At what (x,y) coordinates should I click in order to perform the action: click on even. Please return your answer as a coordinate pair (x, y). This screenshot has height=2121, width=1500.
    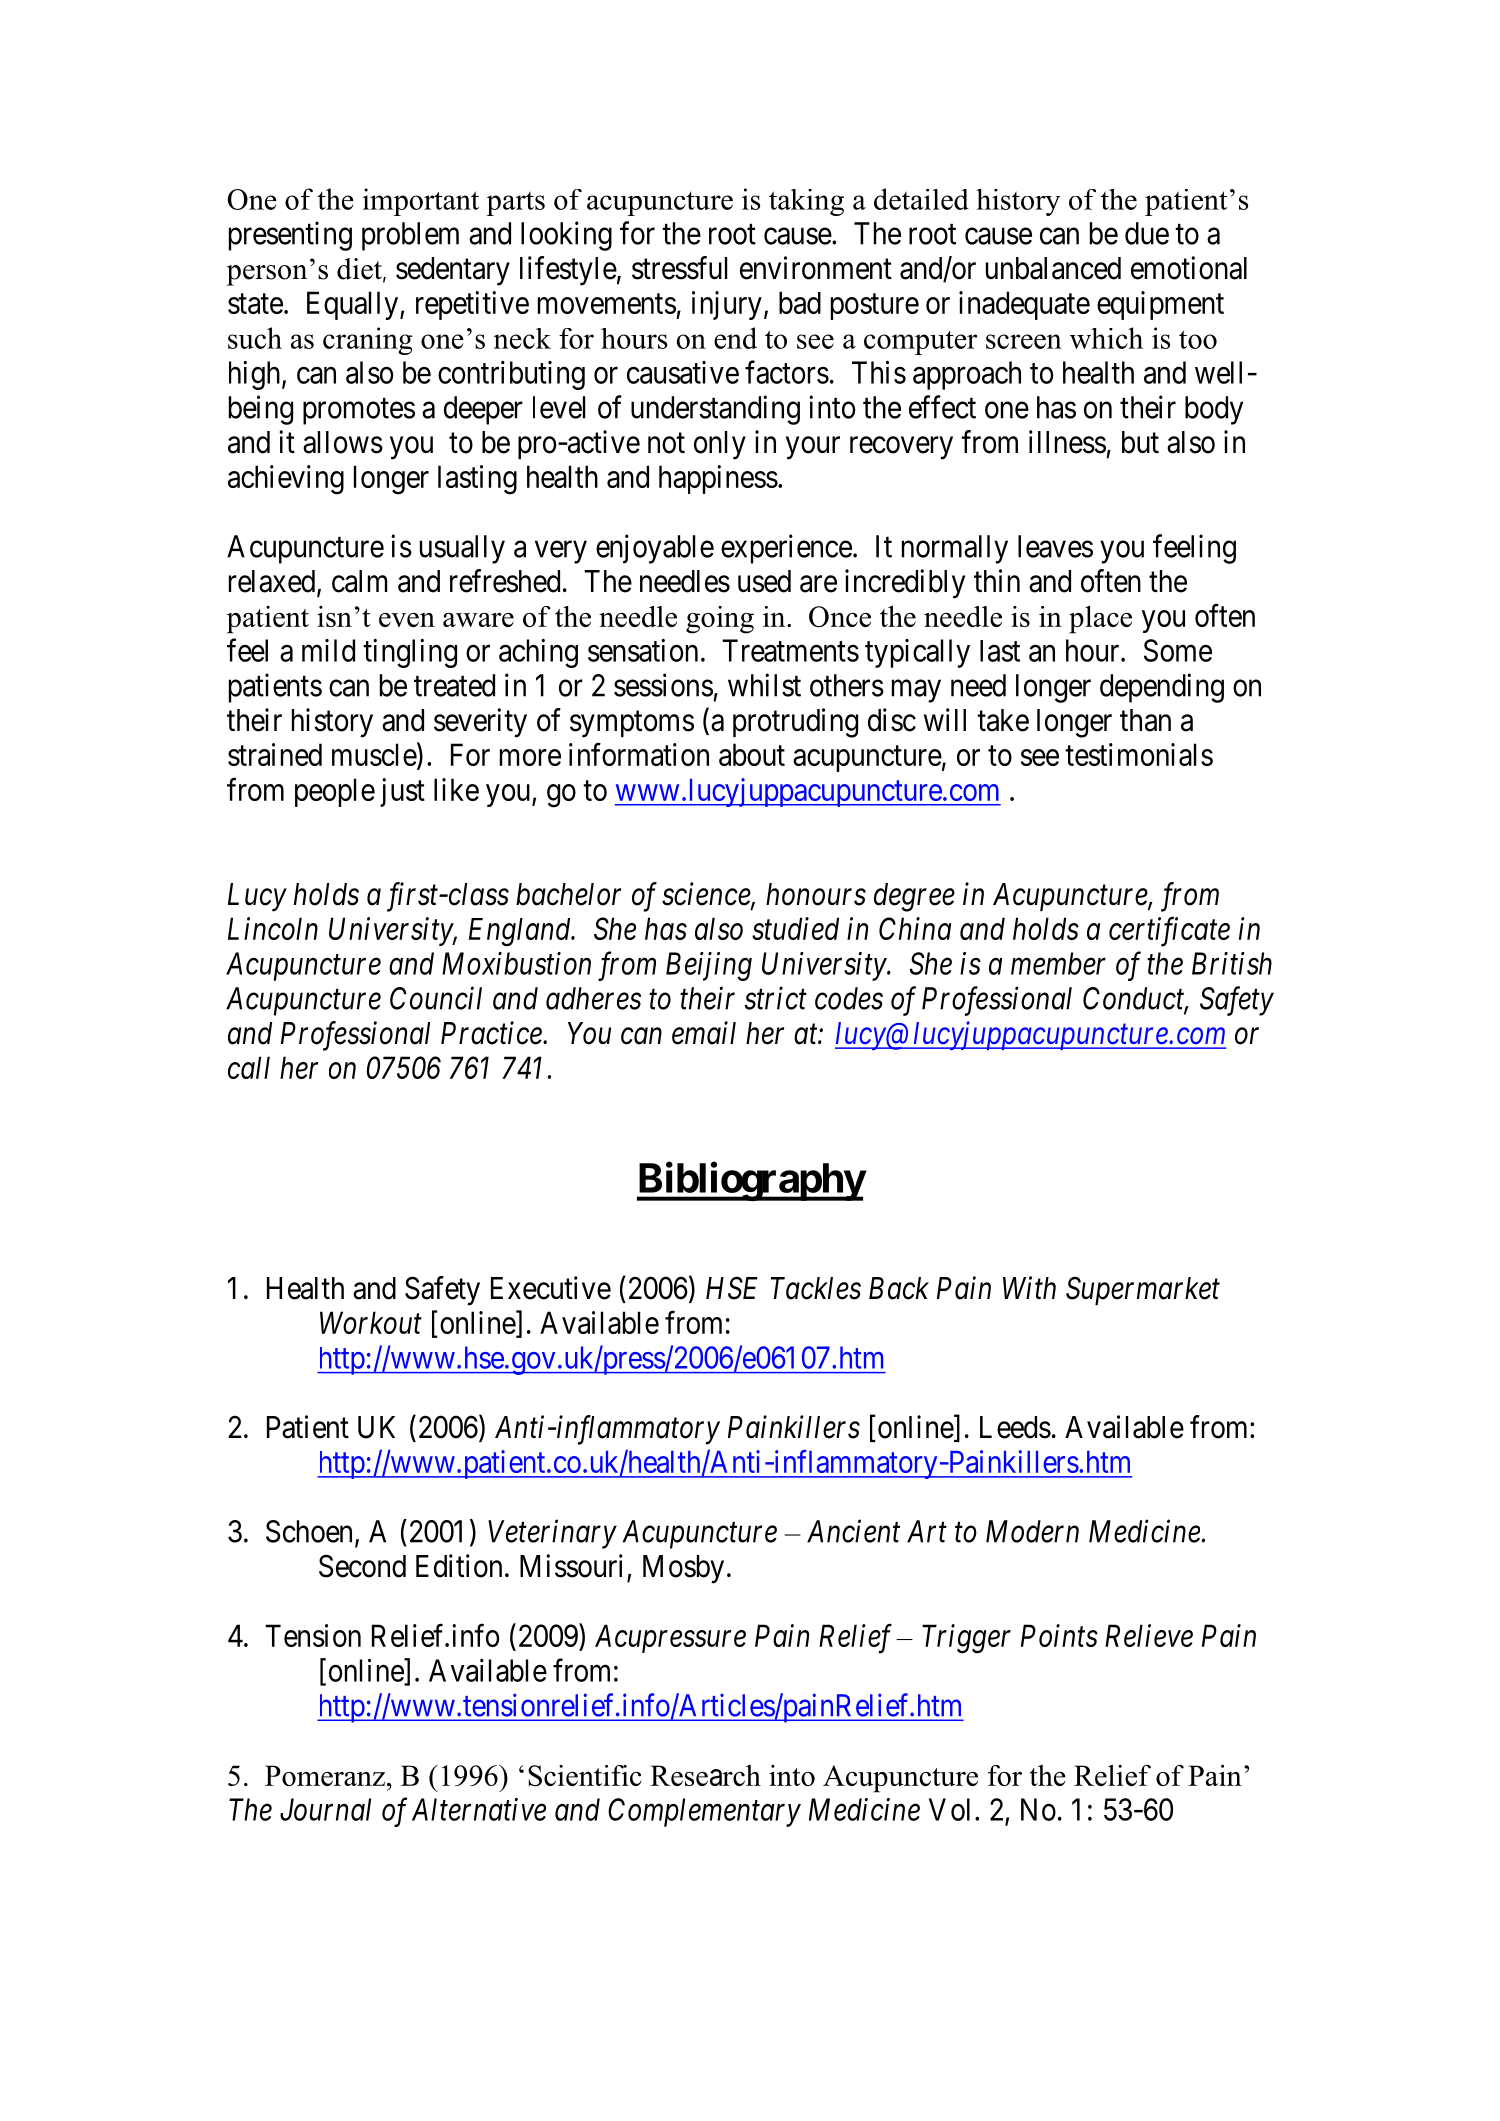
    Looking at the image, I should click on (407, 620).
